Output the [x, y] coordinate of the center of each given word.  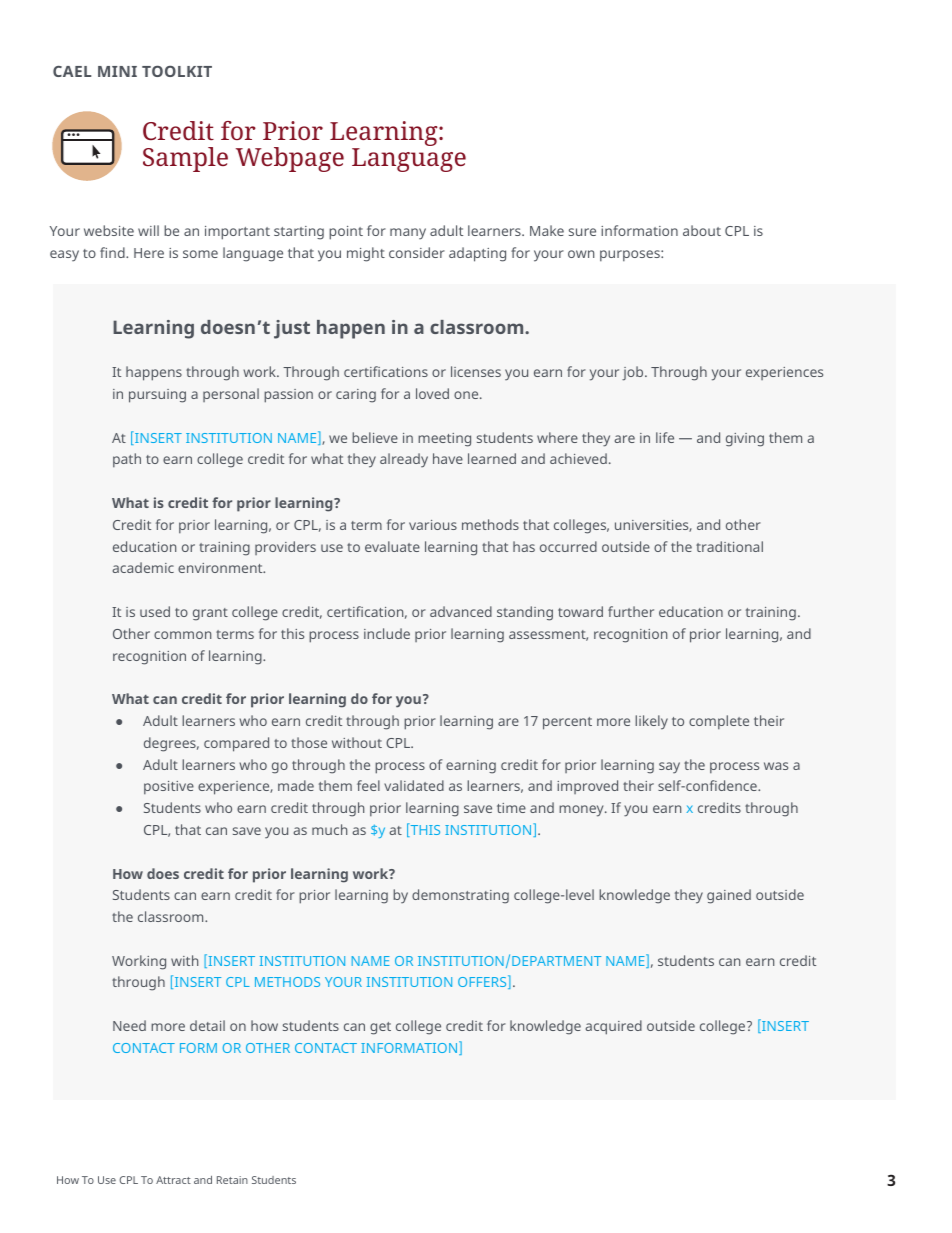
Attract [173, 1180]
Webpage [290, 159]
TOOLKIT [177, 71]
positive [169, 788]
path [127, 460]
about [702, 230]
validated [414, 785]
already [404, 460]
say [669, 768]
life [665, 437]
